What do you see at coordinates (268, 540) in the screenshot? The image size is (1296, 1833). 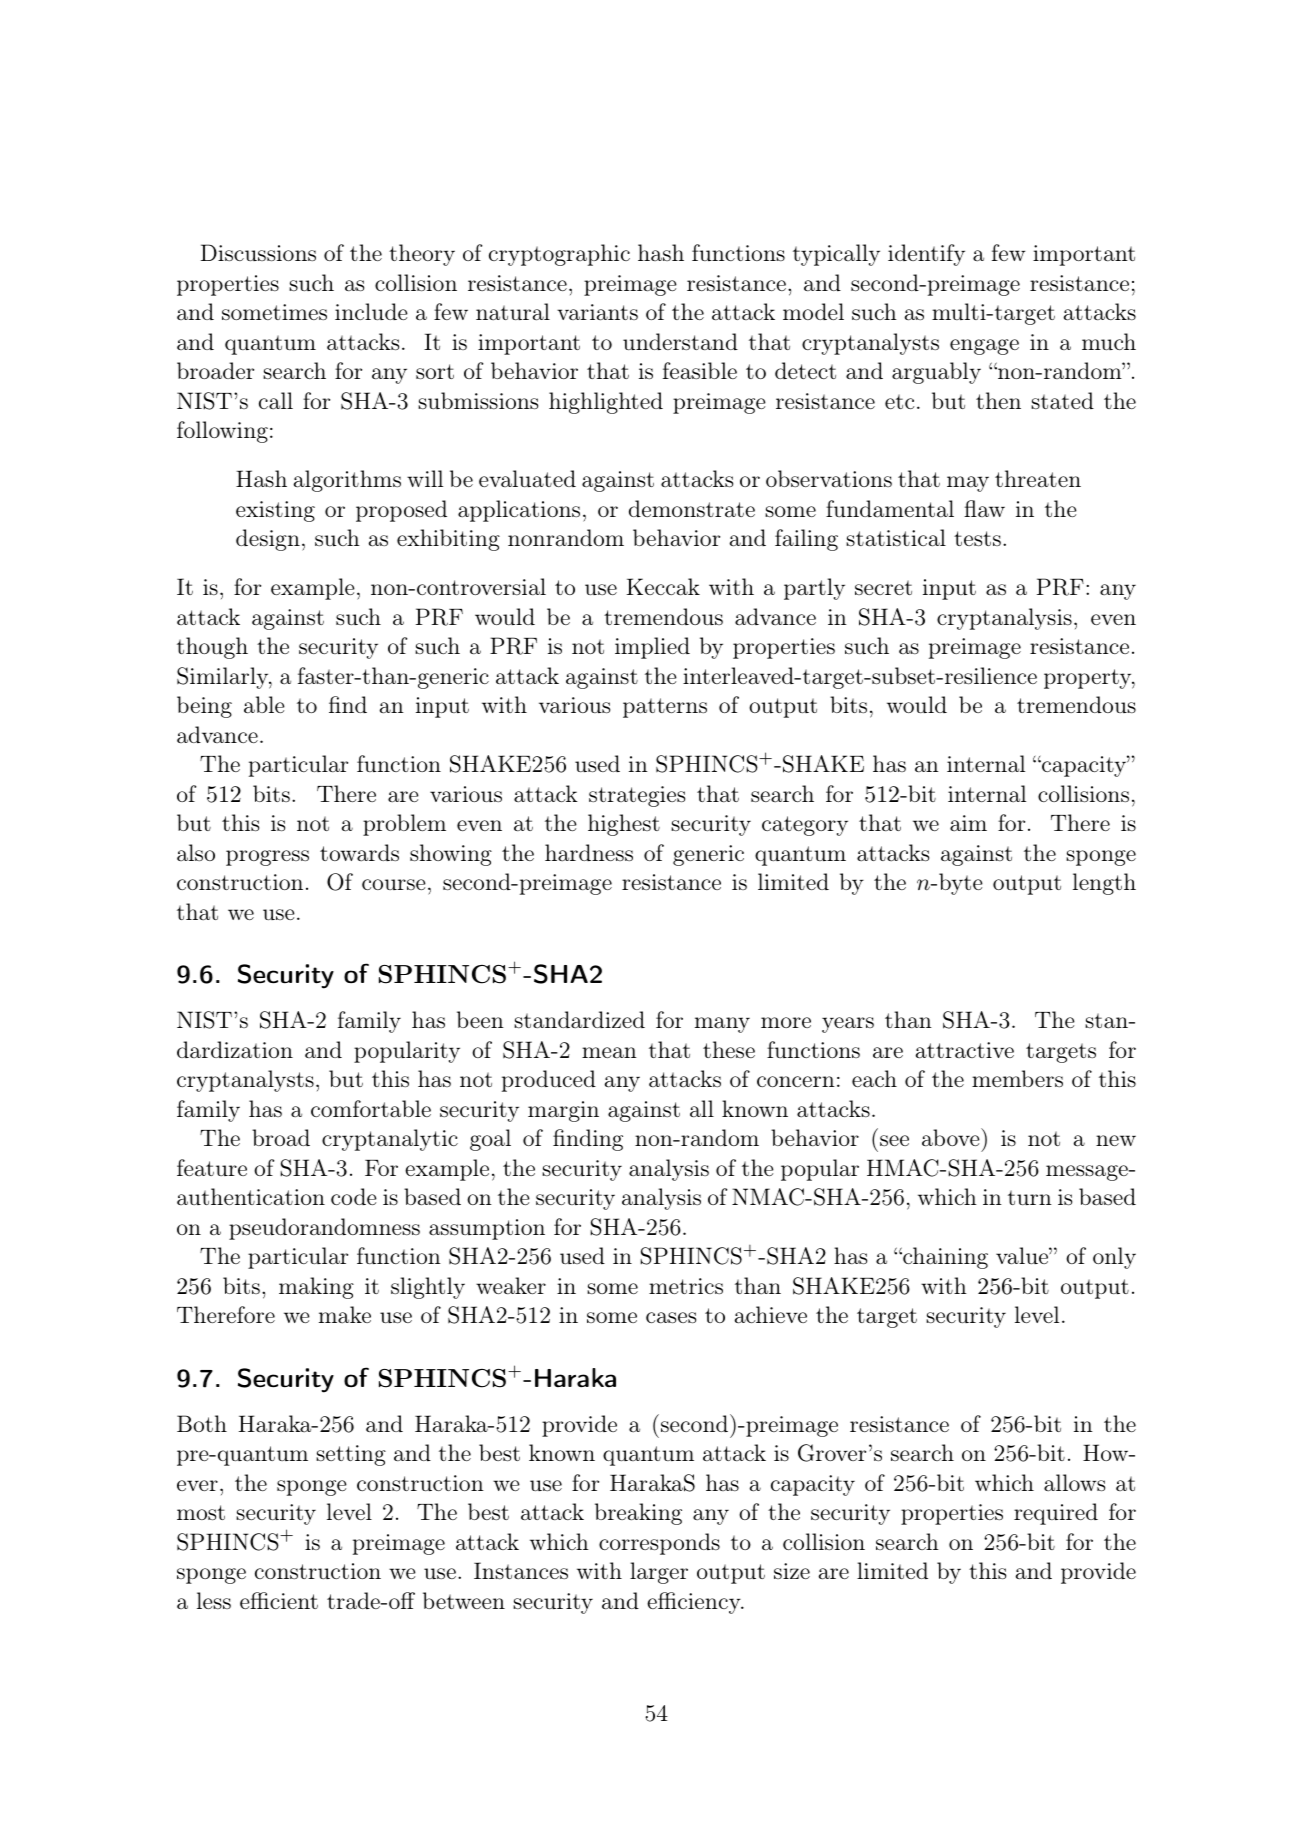 I see `design` at bounding box center [268, 540].
